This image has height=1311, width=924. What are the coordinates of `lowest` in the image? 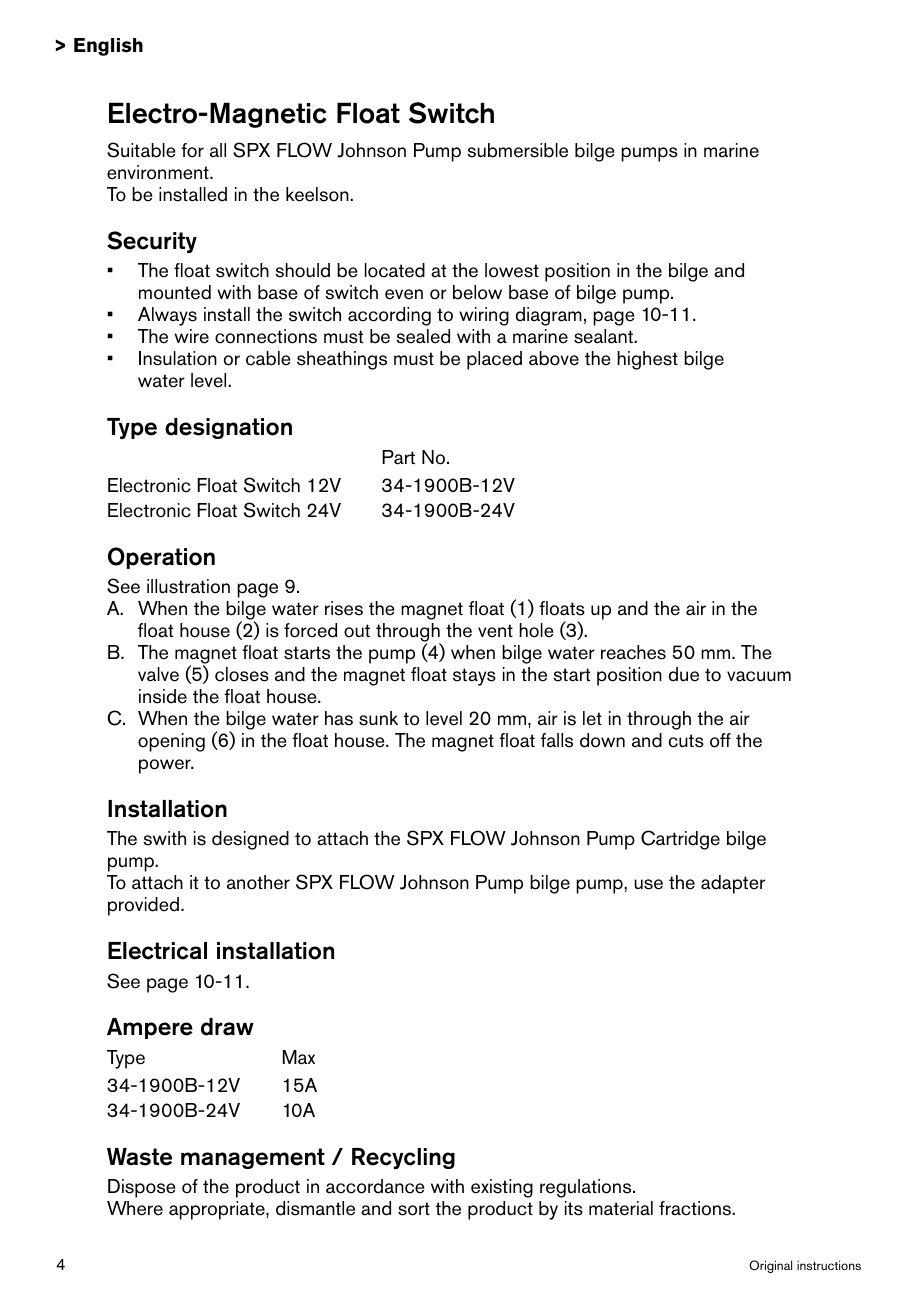 It's located at (512, 270).
